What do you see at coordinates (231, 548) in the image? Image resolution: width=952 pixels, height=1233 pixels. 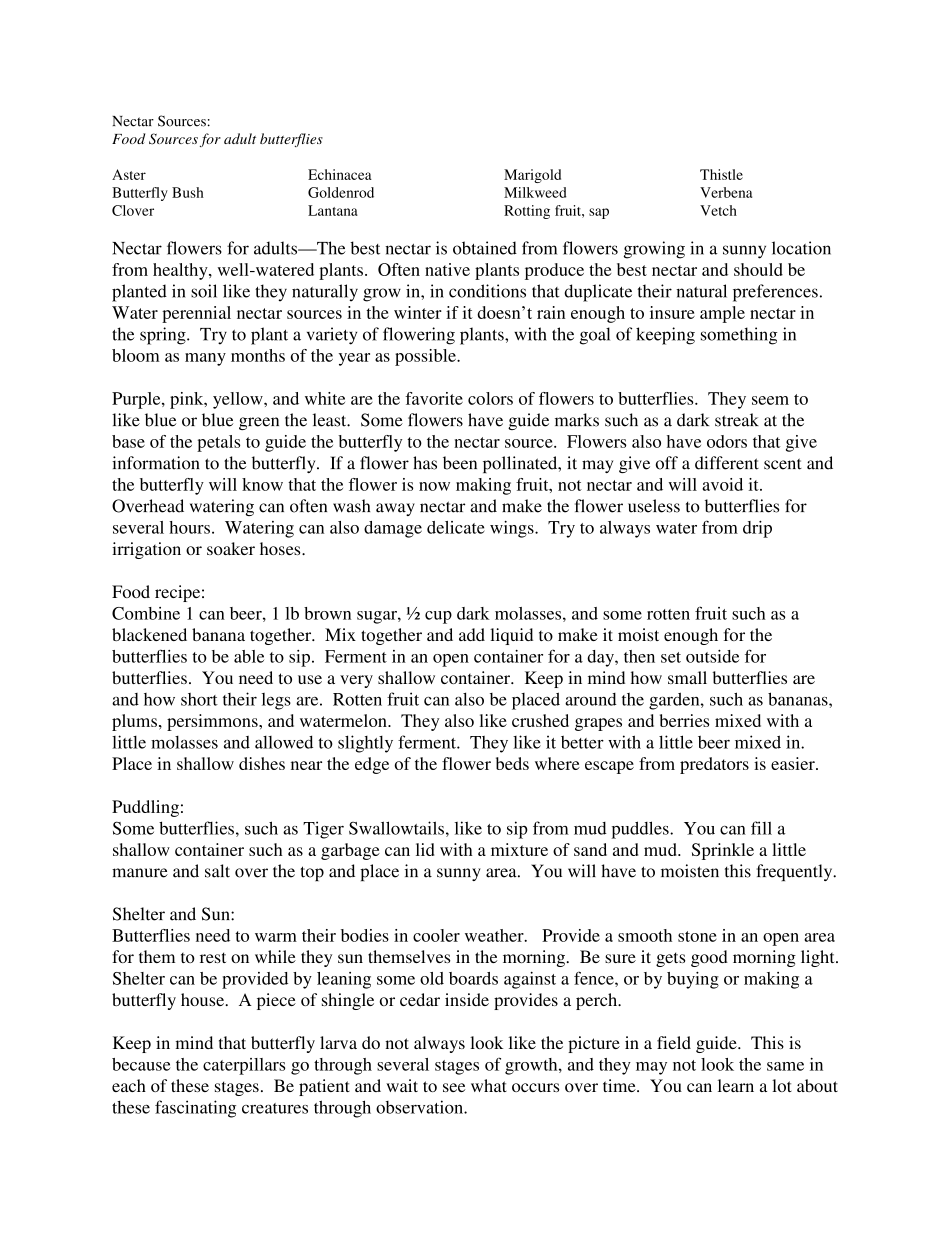 I see `soaker` at bounding box center [231, 548].
